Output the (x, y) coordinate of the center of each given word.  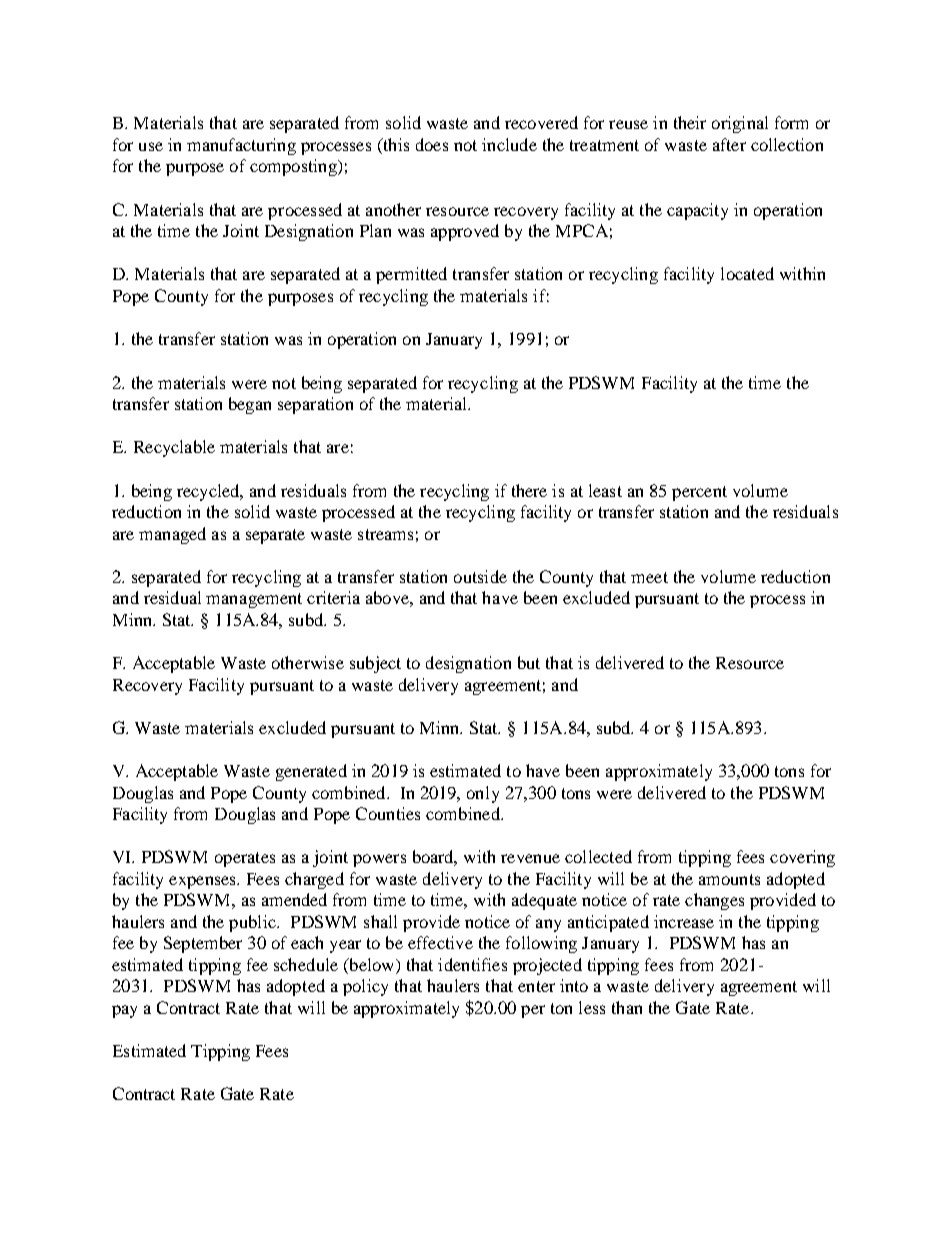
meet (649, 577)
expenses (203, 882)
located (747, 273)
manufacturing (241, 146)
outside (480, 576)
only (483, 794)
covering (802, 858)
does (432, 144)
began (250, 405)
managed (172, 535)
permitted (411, 275)
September (203, 944)
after (729, 144)
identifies (472, 964)
